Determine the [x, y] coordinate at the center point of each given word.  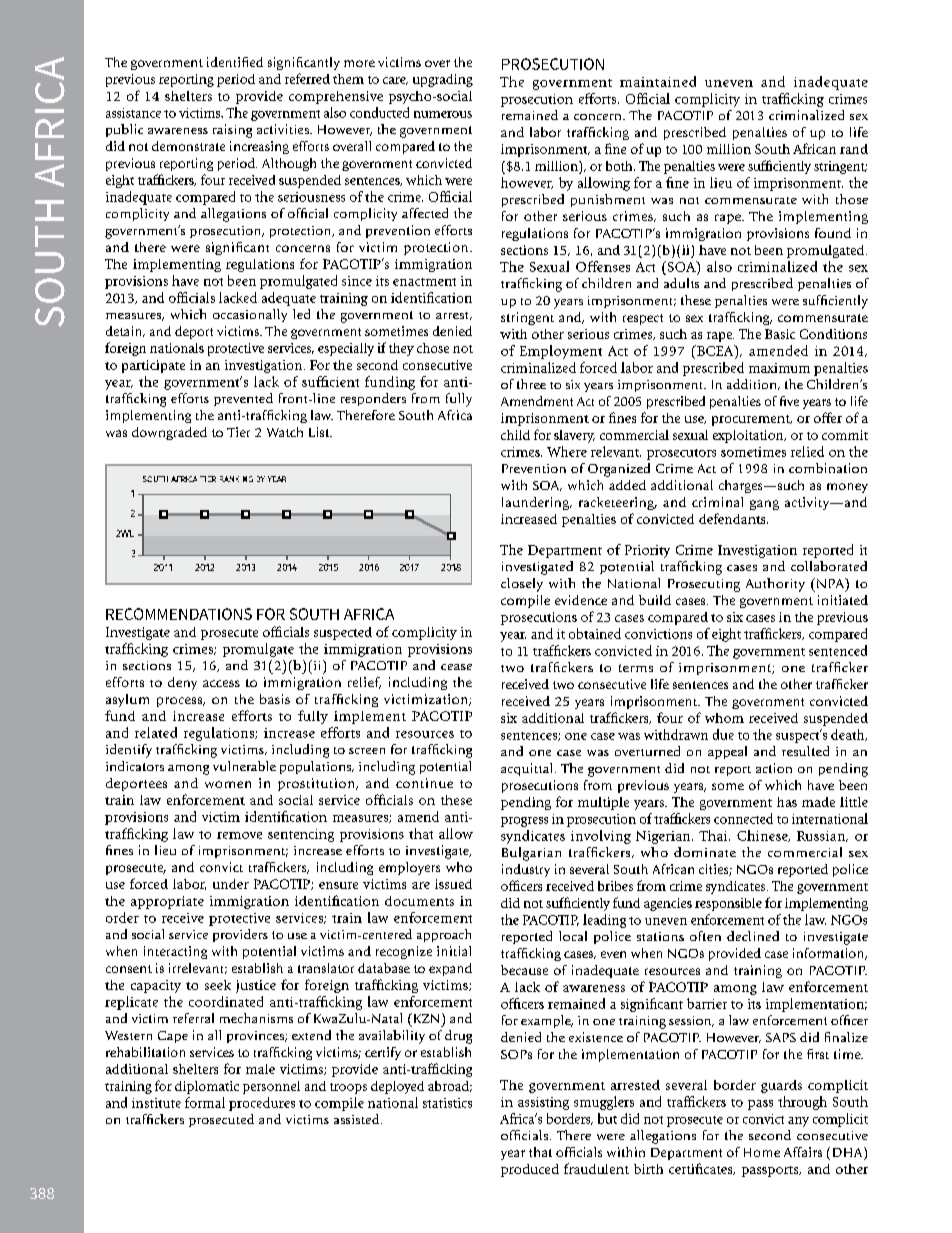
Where [567, 451]
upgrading [443, 80]
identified [235, 62]
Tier [238, 432]
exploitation [749, 436]
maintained [658, 81]
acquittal [528, 769]
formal [205, 1102]
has [787, 802]
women [228, 784]
